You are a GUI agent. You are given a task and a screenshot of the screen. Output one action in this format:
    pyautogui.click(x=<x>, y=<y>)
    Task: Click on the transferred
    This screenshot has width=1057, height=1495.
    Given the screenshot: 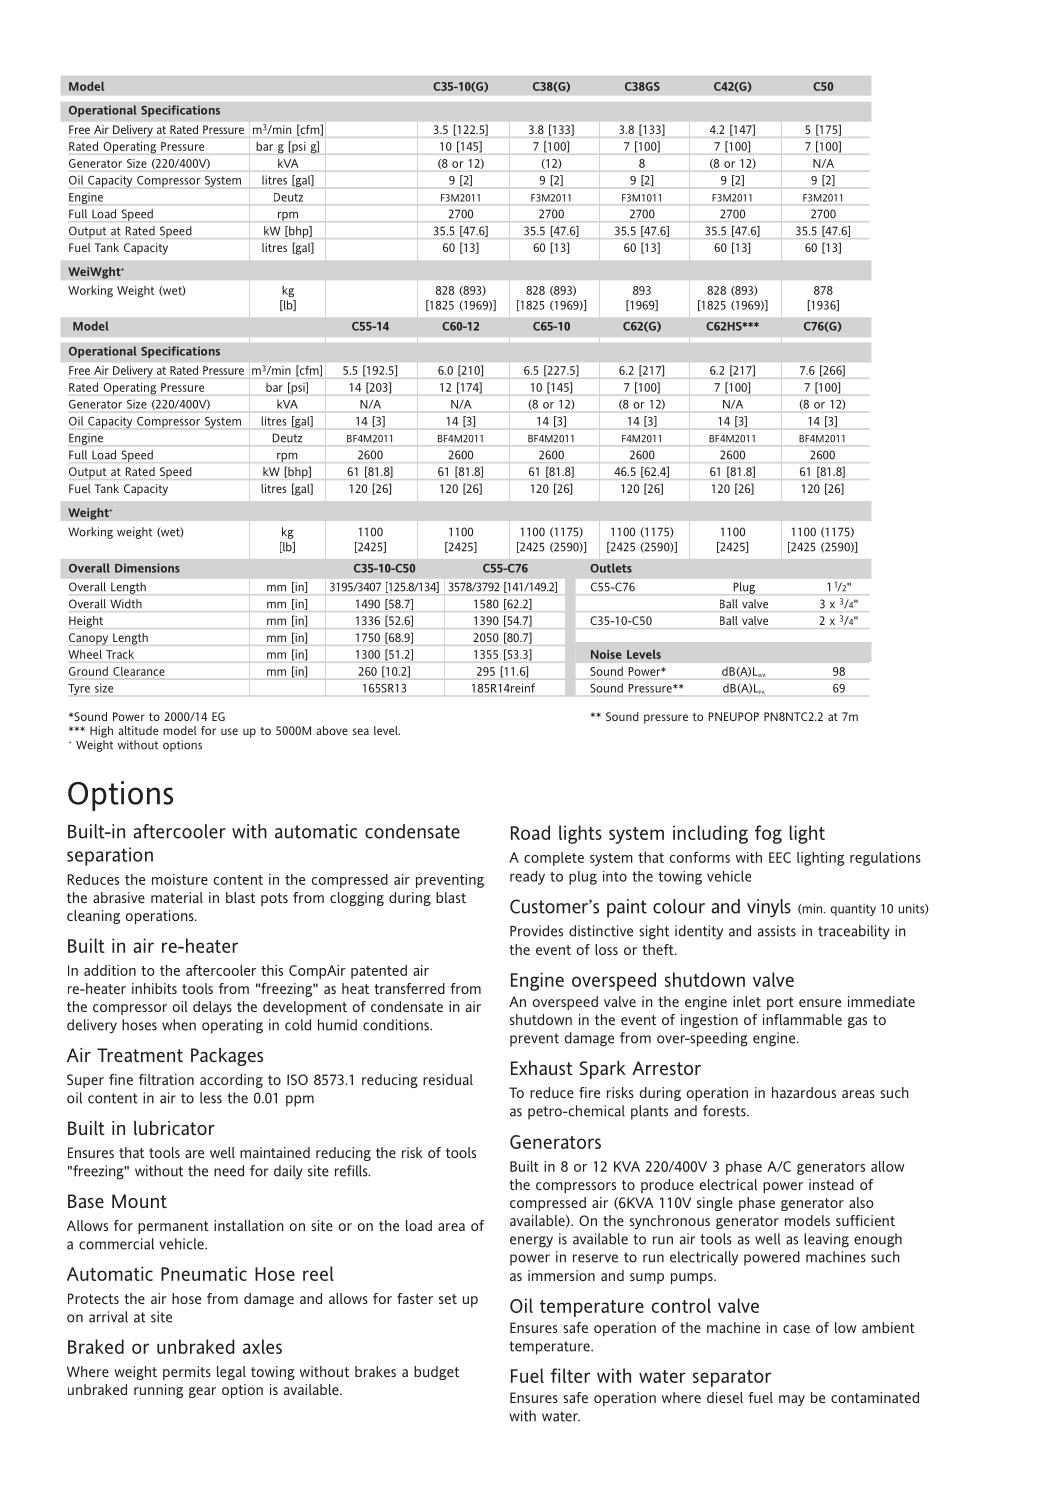 What is the action you would take?
    pyautogui.click(x=409, y=988)
